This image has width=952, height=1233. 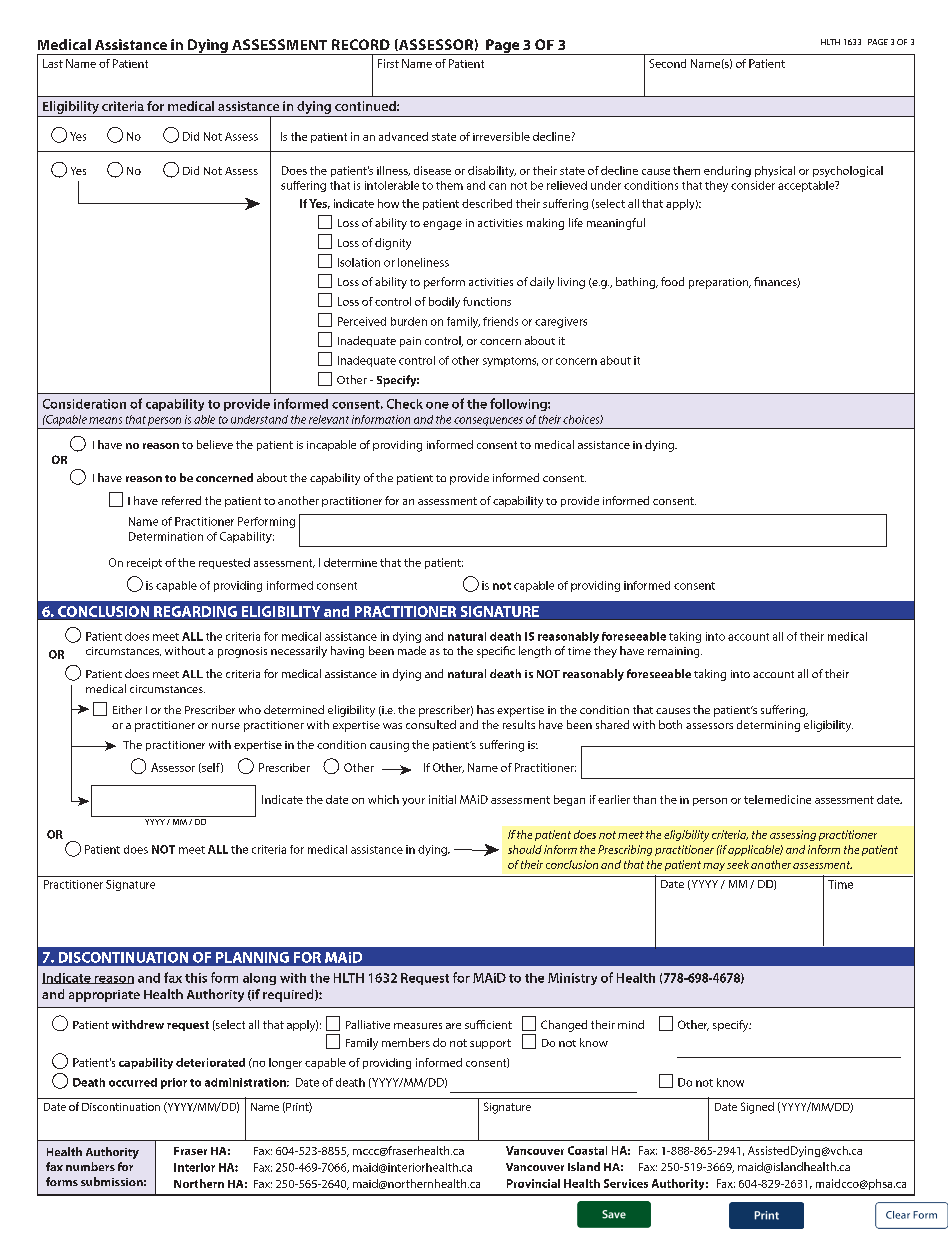 I want to click on numbers, so click(x=90, y=1166).
